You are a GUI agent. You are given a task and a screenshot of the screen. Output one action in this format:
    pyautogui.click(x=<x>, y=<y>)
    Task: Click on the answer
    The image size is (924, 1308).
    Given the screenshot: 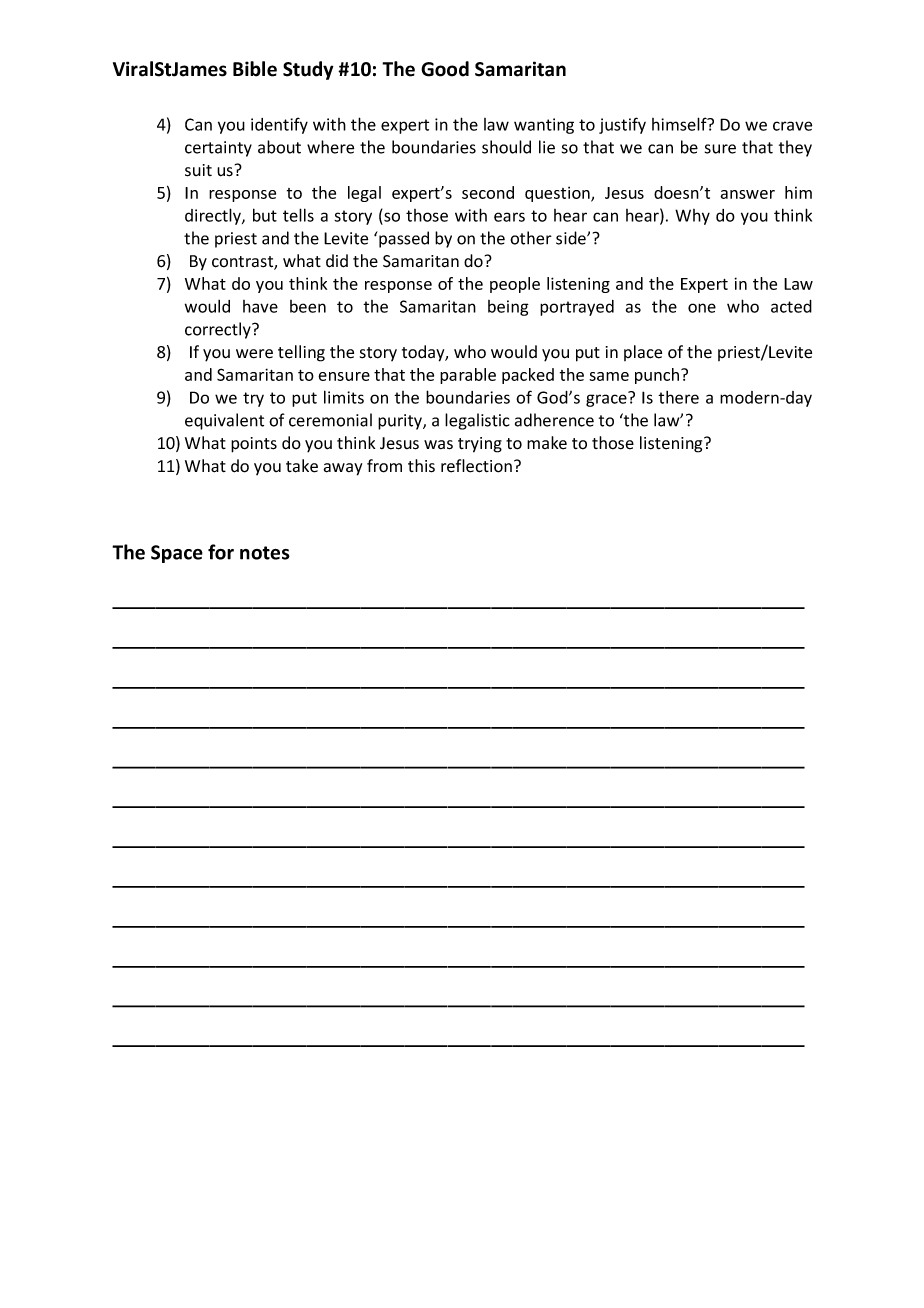 What is the action you would take?
    pyautogui.click(x=747, y=194)
